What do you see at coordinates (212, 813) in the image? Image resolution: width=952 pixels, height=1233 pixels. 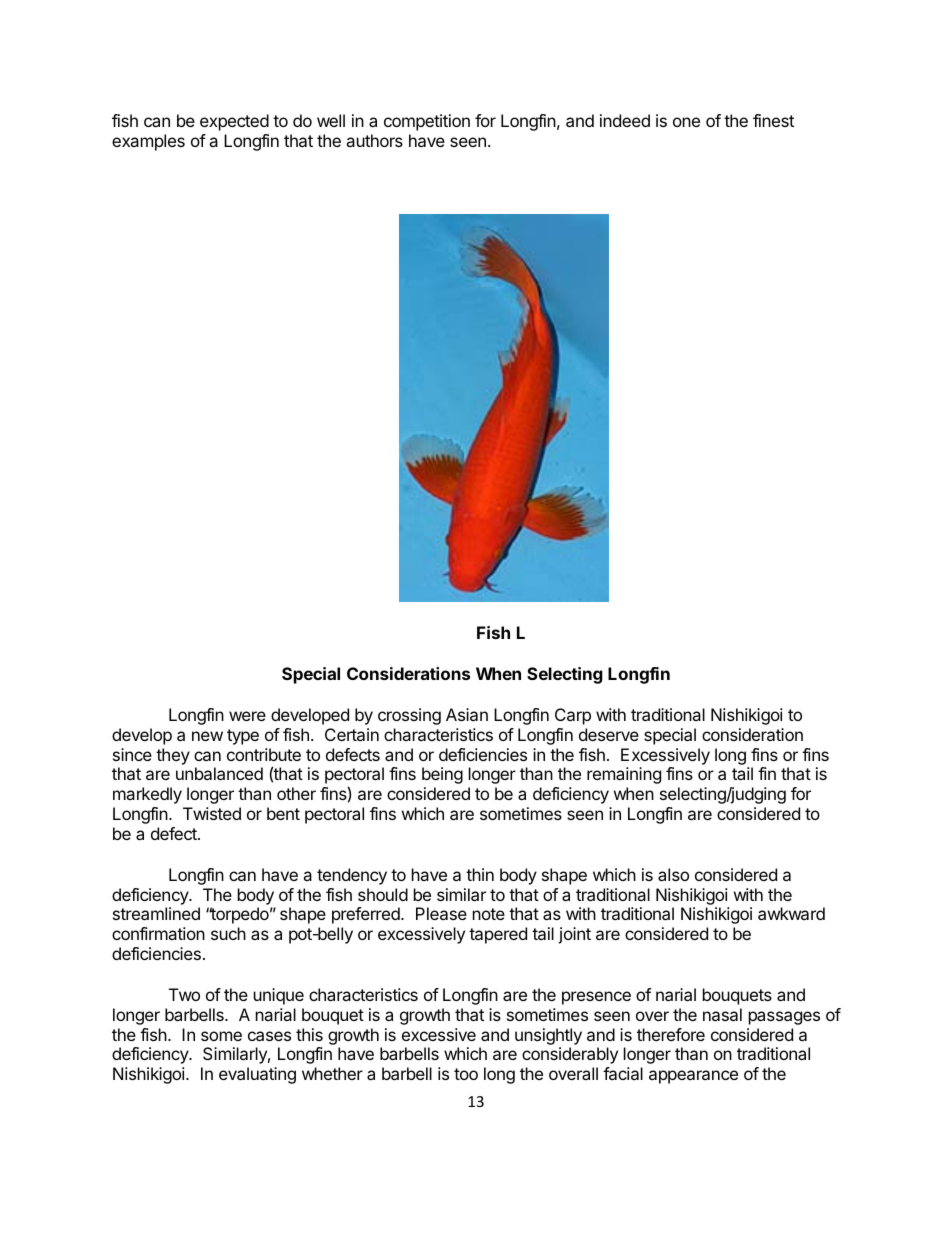 I see `Twisted` at bounding box center [212, 813].
